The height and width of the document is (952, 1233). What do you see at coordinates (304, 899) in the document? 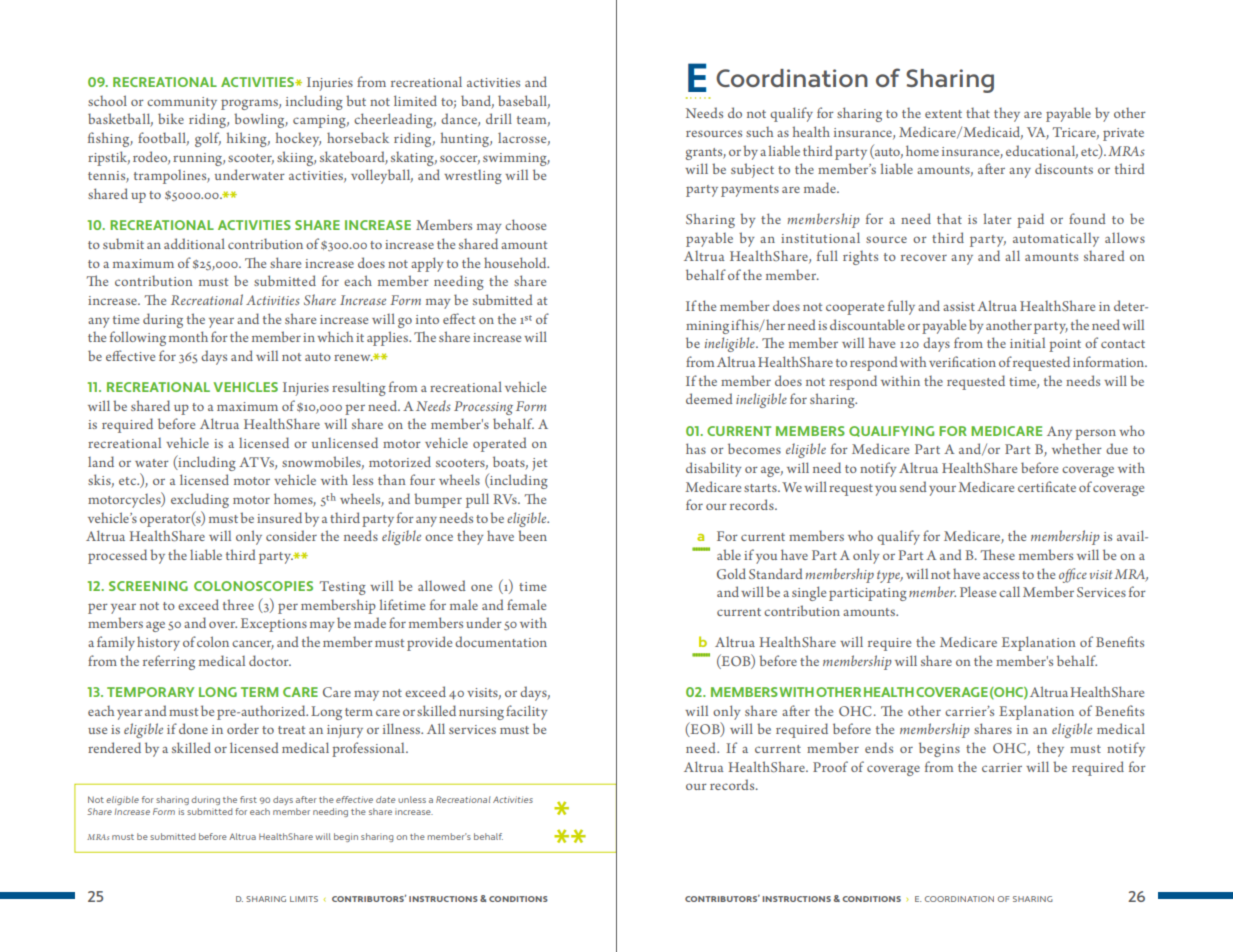
I see `LIMITS` at bounding box center [304, 899].
